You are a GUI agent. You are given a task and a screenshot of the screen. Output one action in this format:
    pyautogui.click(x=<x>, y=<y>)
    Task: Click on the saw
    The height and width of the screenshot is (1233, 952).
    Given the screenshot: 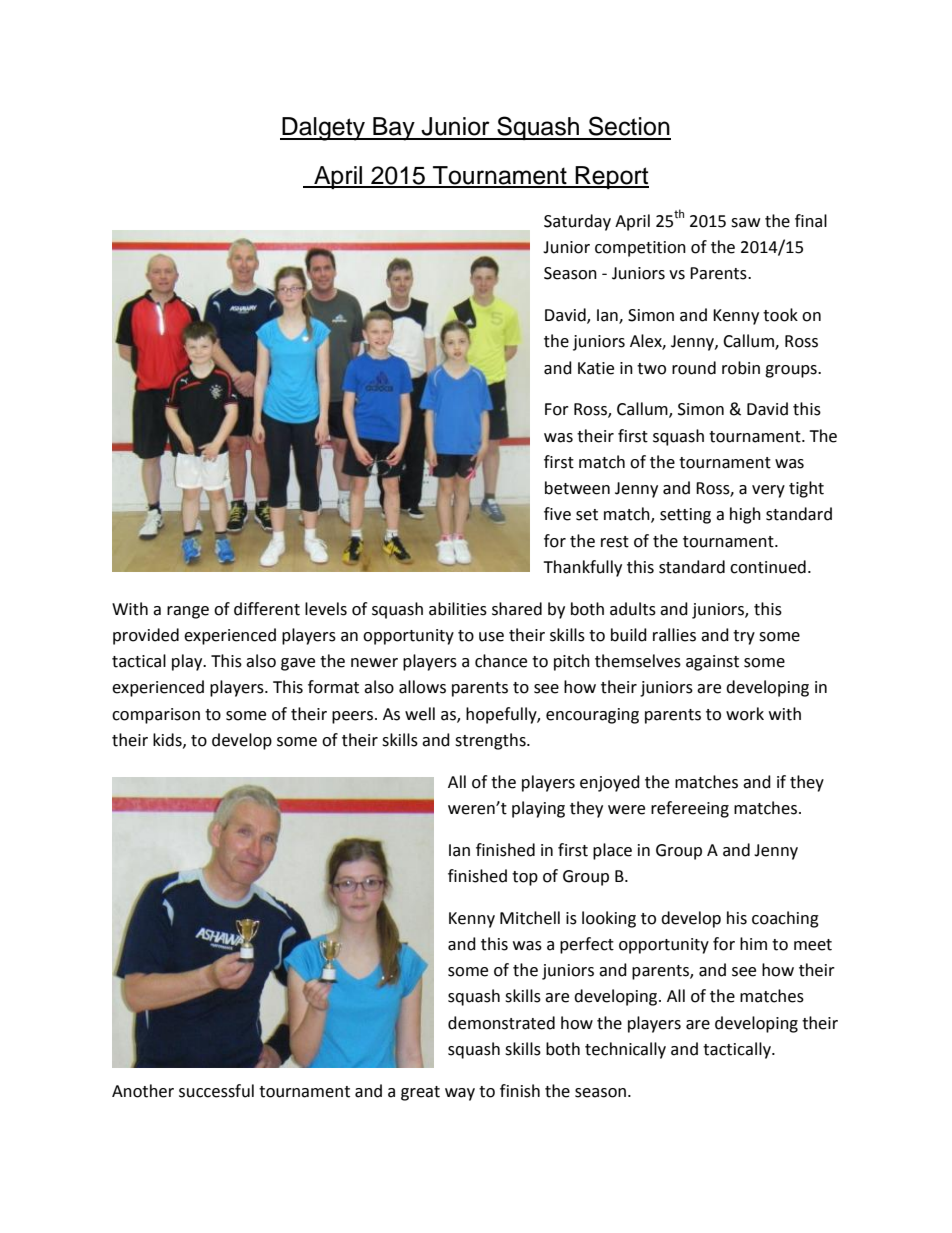 What is the action you would take?
    pyautogui.click(x=745, y=223)
